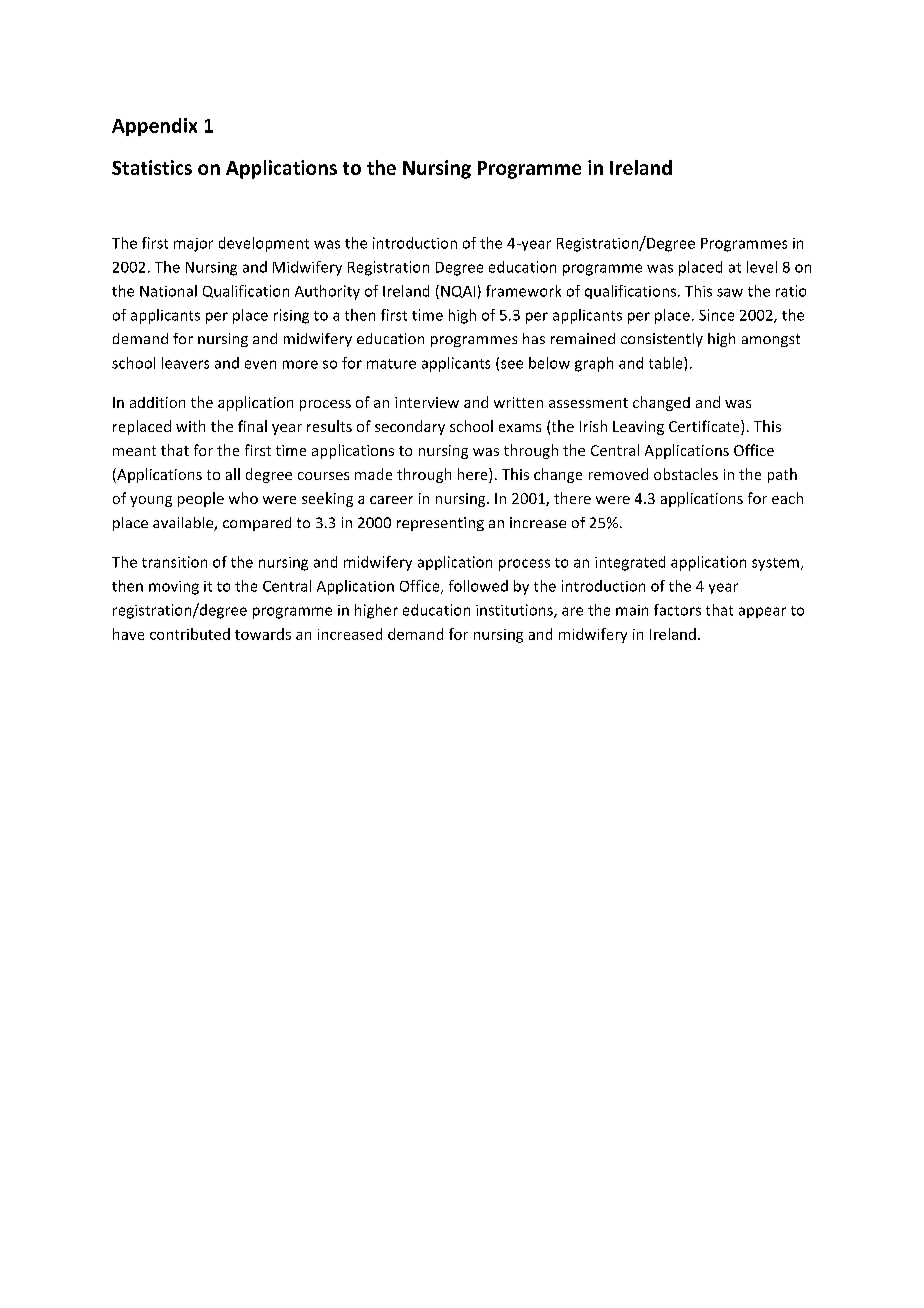 The height and width of the screenshot is (1308, 924). Describe the element at coordinates (730, 292) in the screenshot. I see `saw` at that location.
